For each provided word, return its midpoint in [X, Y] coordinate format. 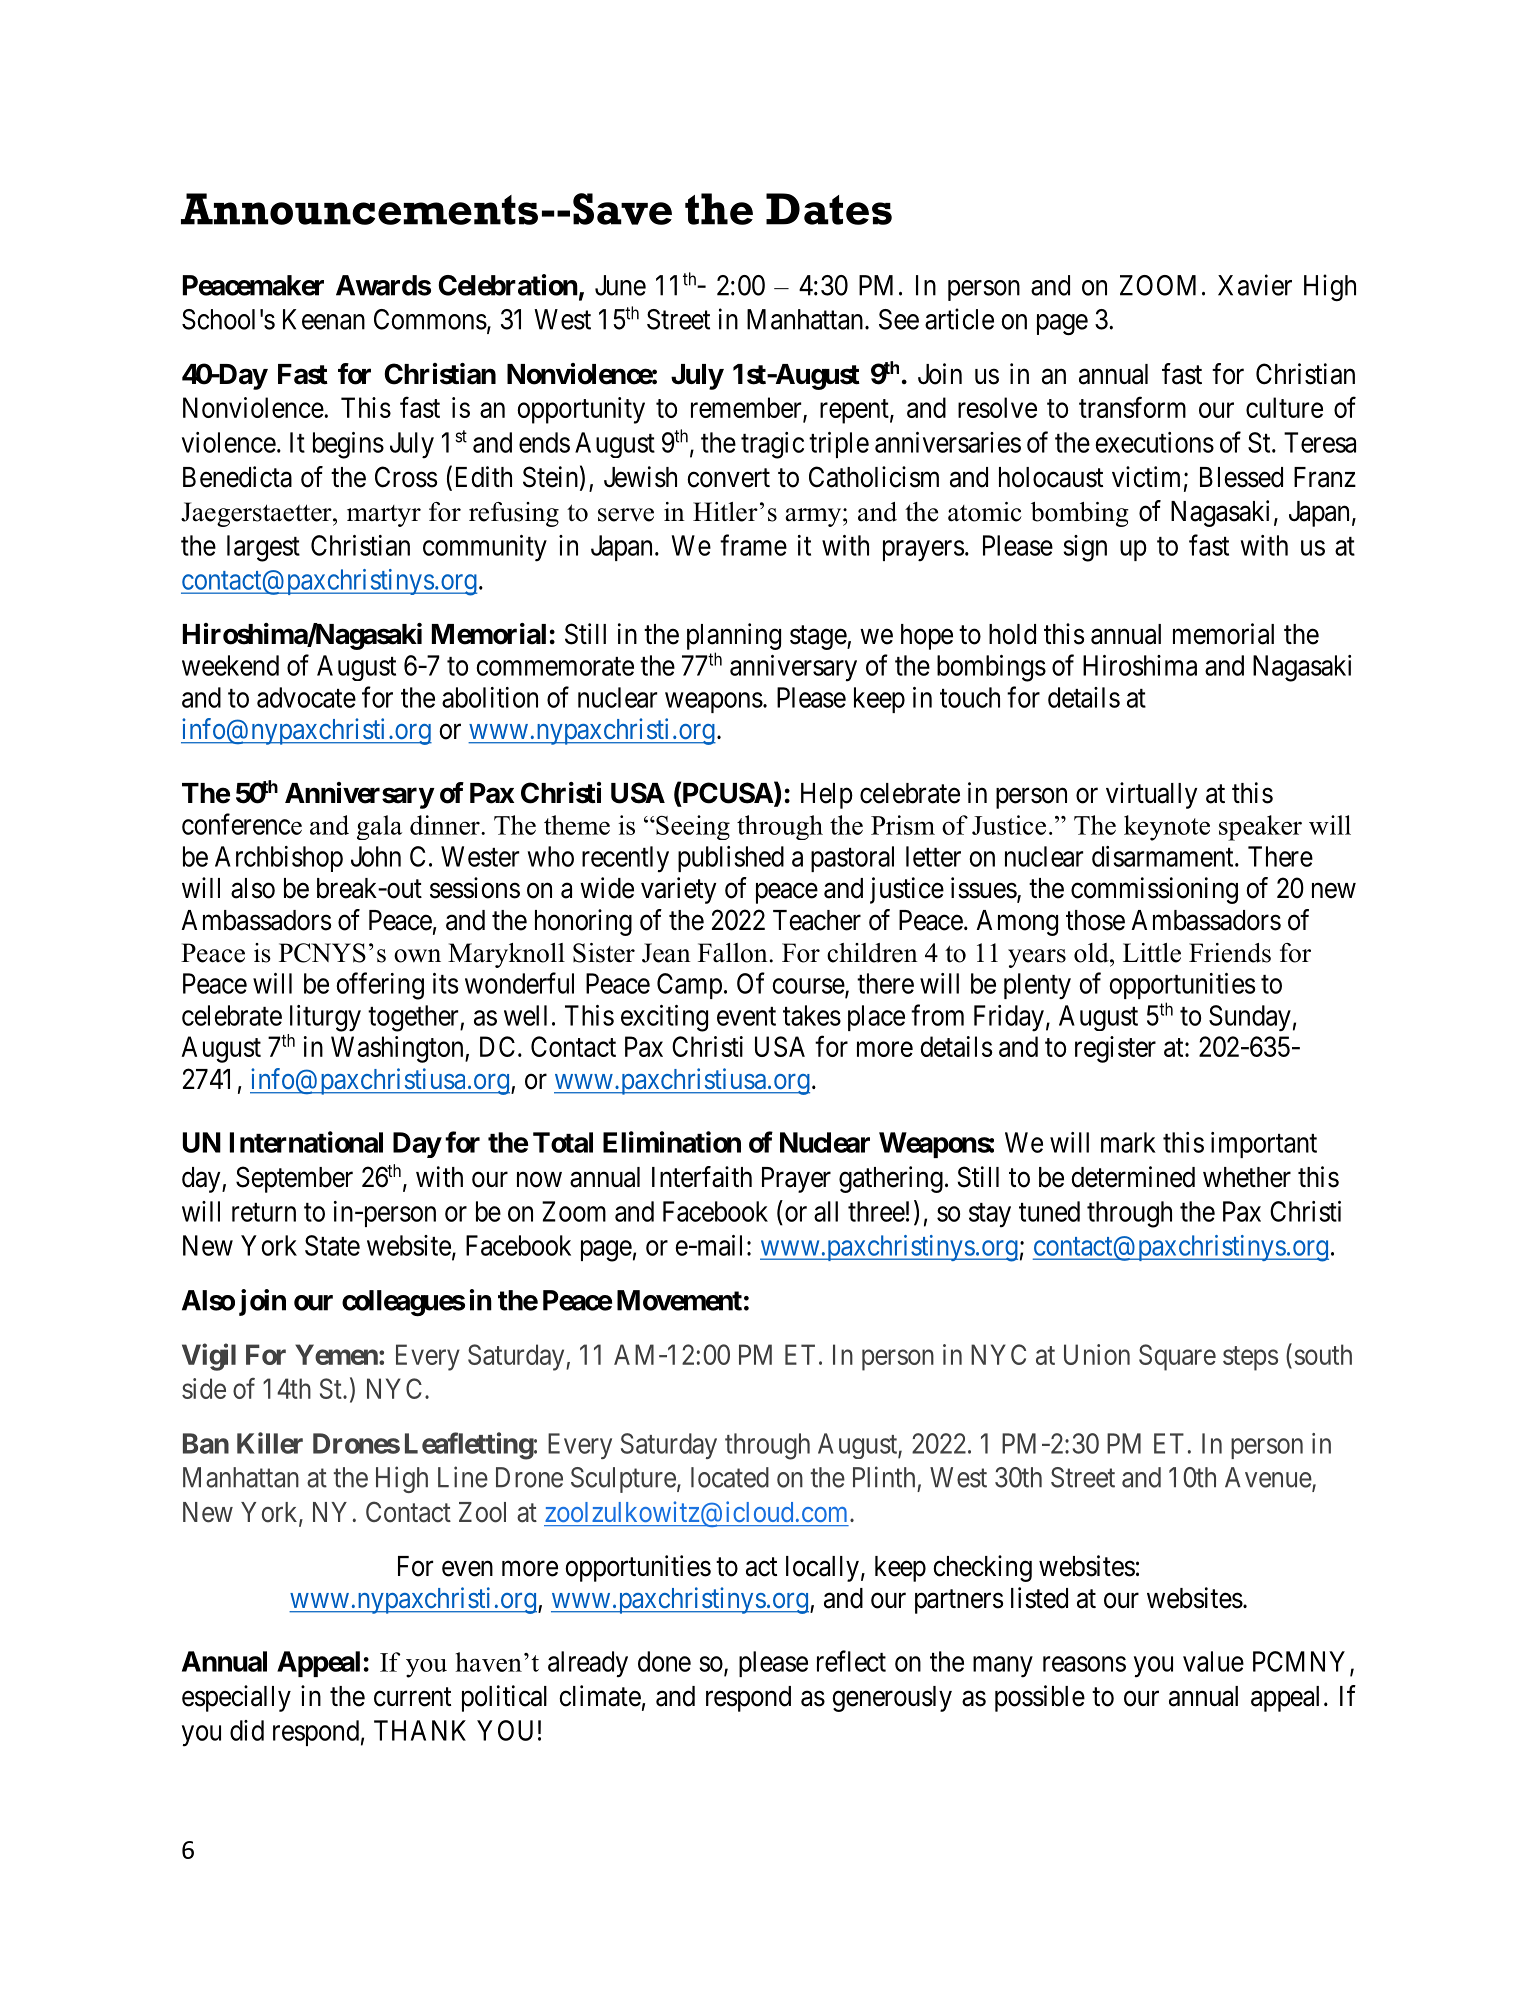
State [332, 1245]
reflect [851, 1661]
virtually [1151, 795]
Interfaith [702, 1177]
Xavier [1255, 285]
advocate [306, 697]
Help [827, 796]
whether [1247, 1177]
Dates [829, 209]
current [412, 1697]
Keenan [324, 319]
